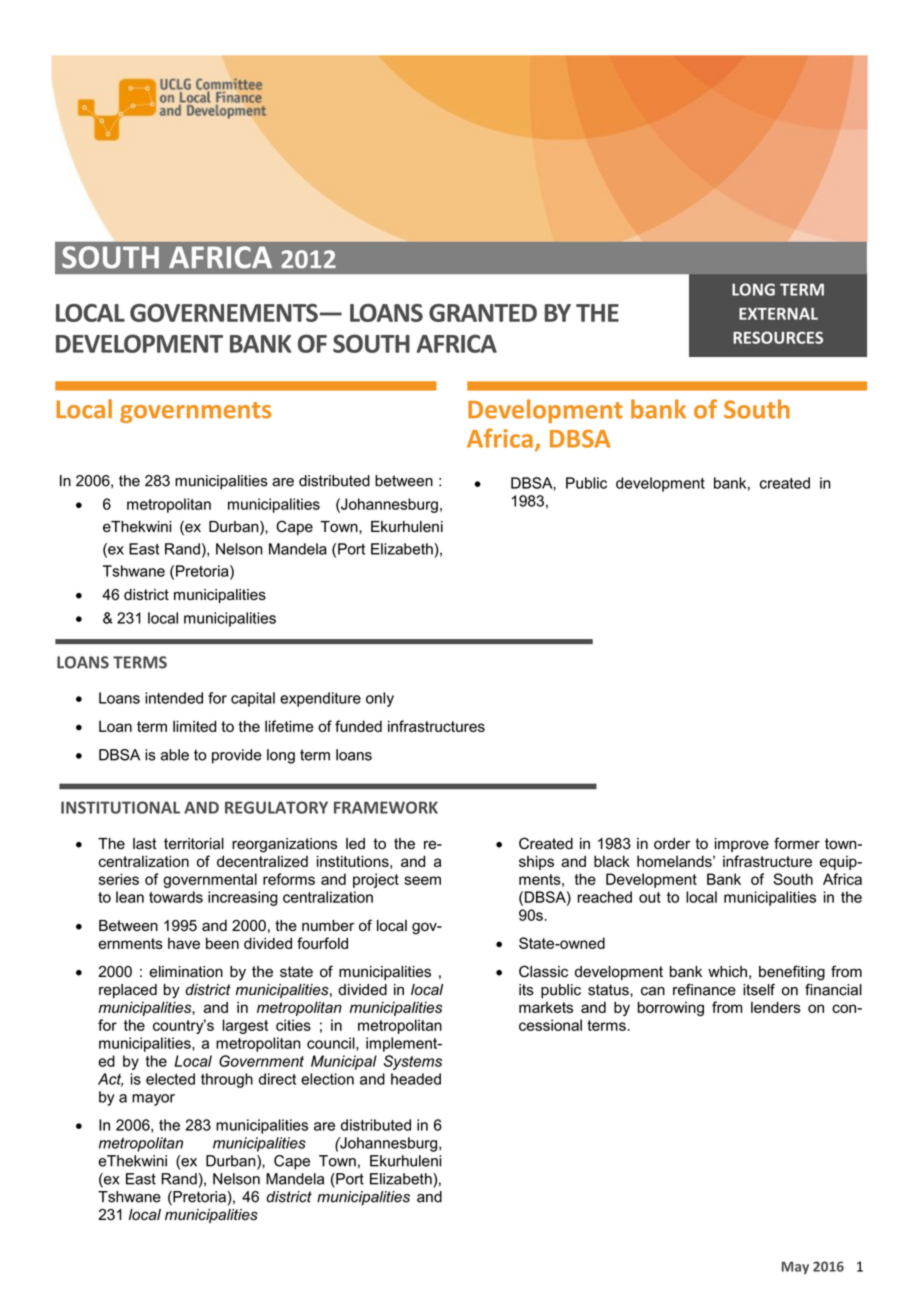  What do you see at coordinates (778, 314) in the screenshot?
I see `EXTERNAL` at bounding box center [778, 314].
